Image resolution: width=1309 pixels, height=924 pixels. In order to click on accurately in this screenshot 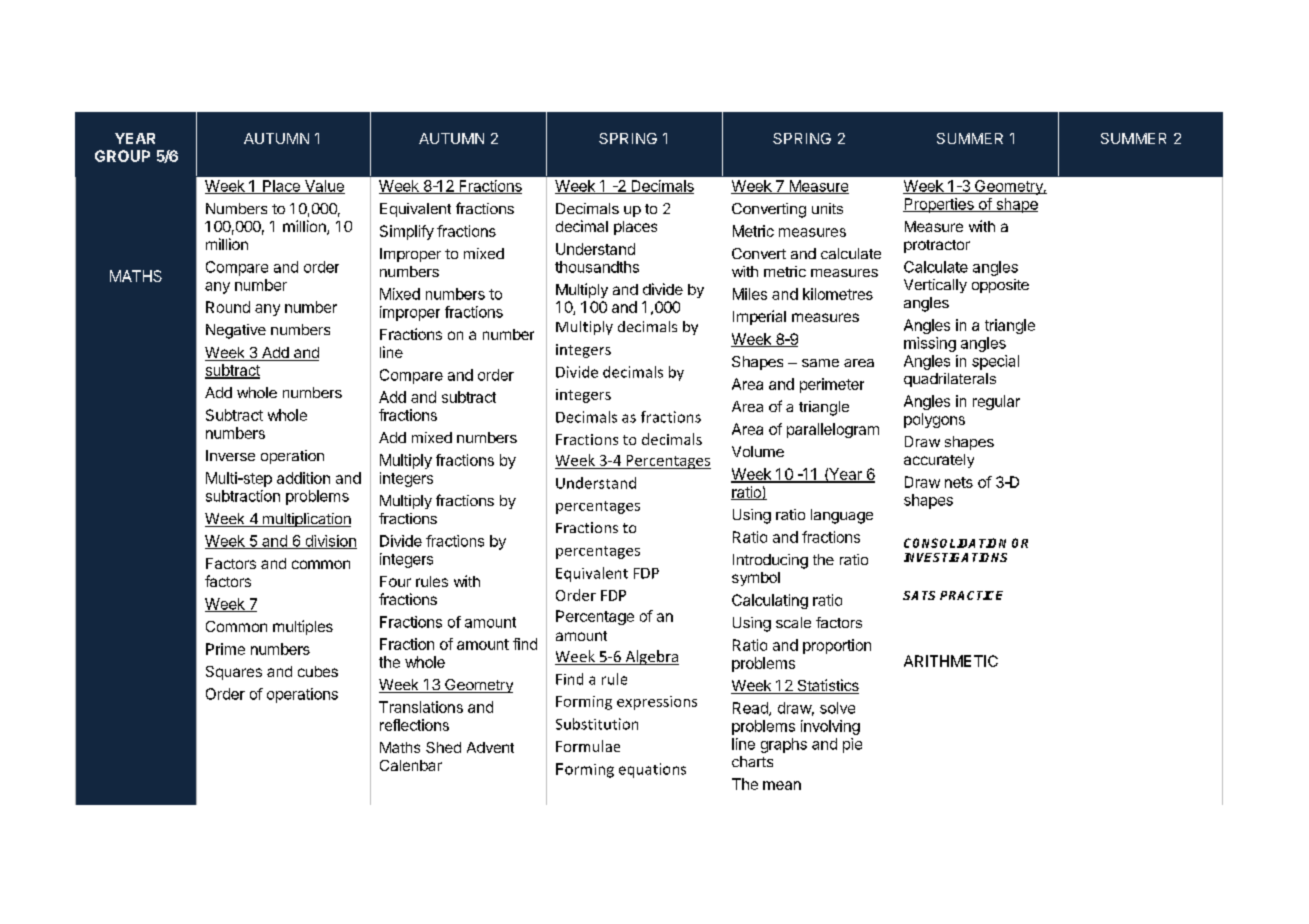, I will do `click(939, 461)`.
